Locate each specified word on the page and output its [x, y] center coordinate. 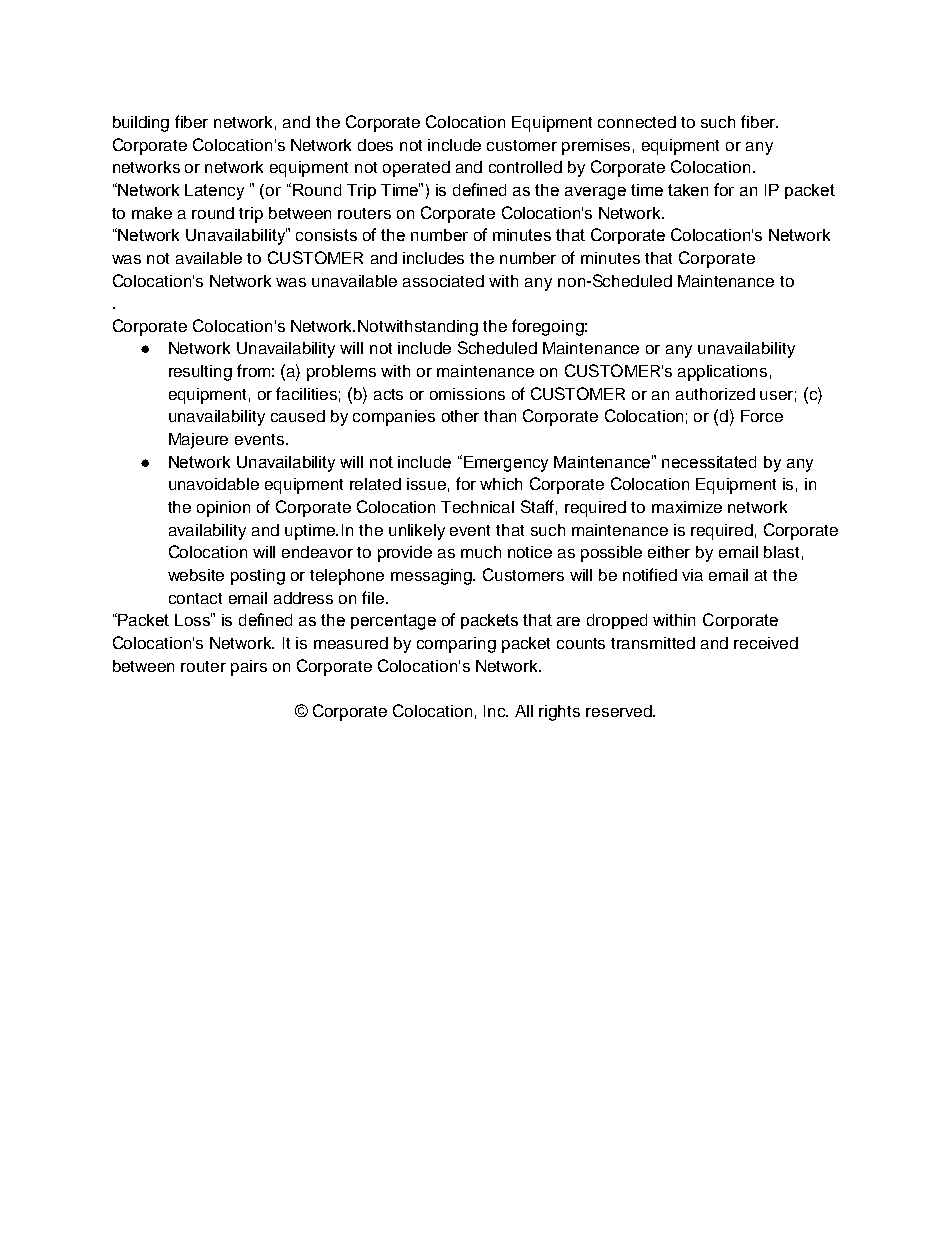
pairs [249, 668]
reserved [620, 711]
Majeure [198, 441]
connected [637, 122]
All [524, 711]
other [460, 416]
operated [416, 169]
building [141, 124]
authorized [715, 394]
